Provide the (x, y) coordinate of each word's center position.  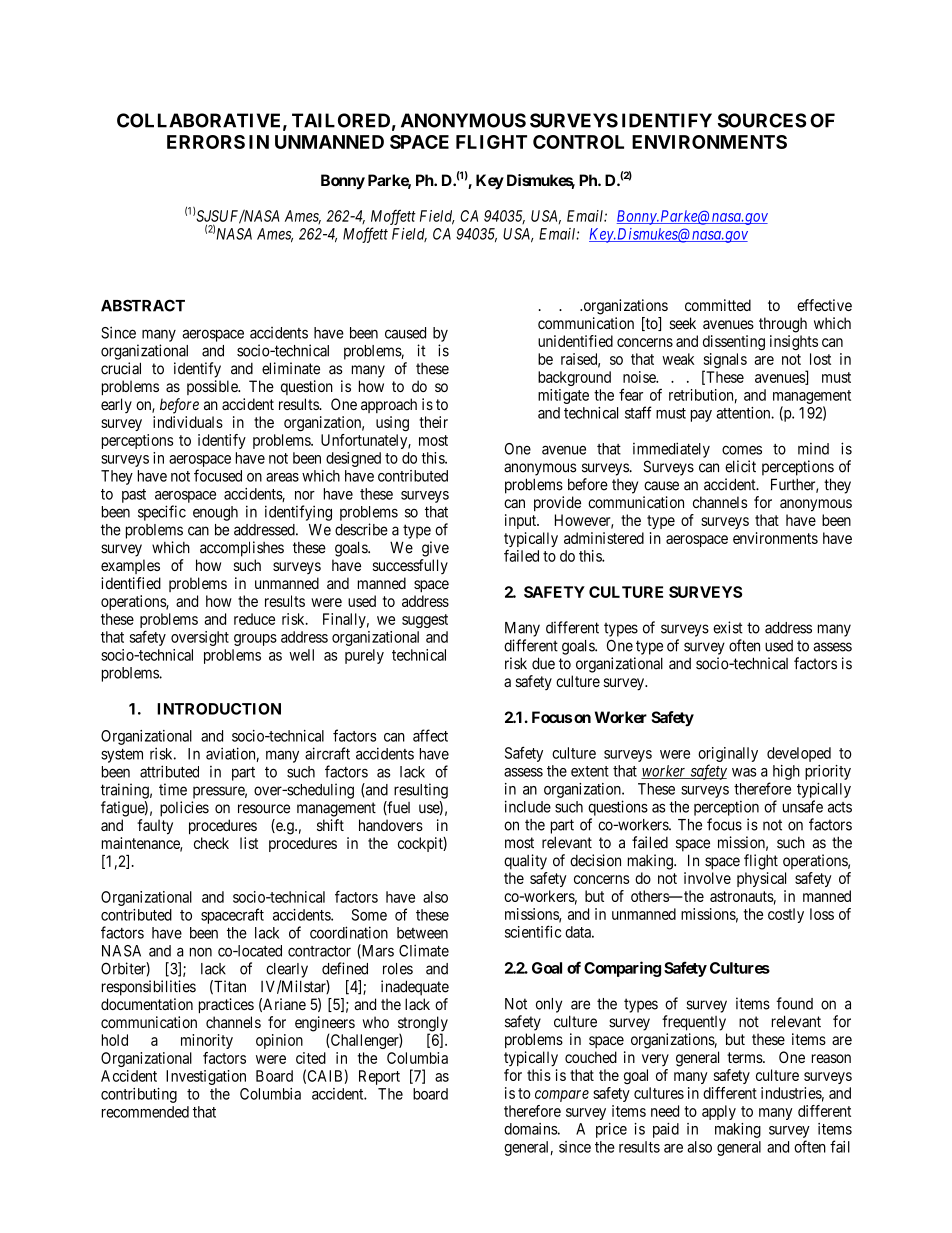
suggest (425, 621)
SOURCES (762, 120)
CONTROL (578, 142)
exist (728, 627)
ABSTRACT (143, 305)
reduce (254, 619)
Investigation (206, 1077)
